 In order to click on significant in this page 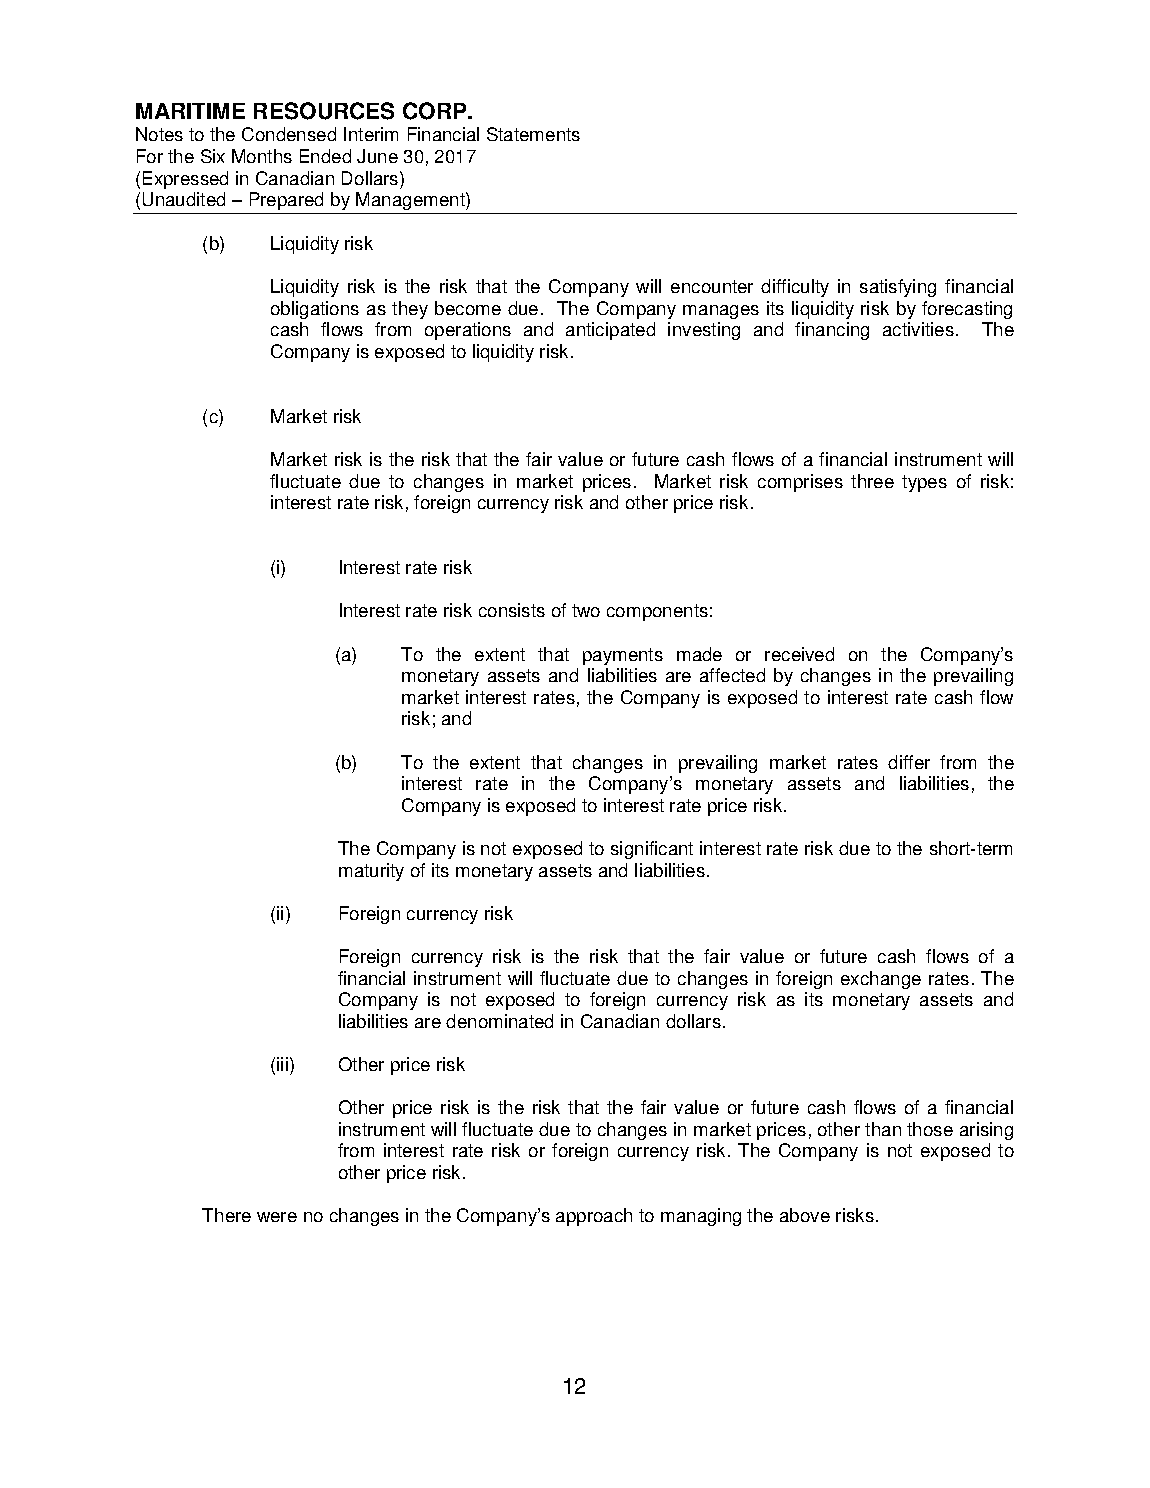, I will do `click(652, 850)`.
